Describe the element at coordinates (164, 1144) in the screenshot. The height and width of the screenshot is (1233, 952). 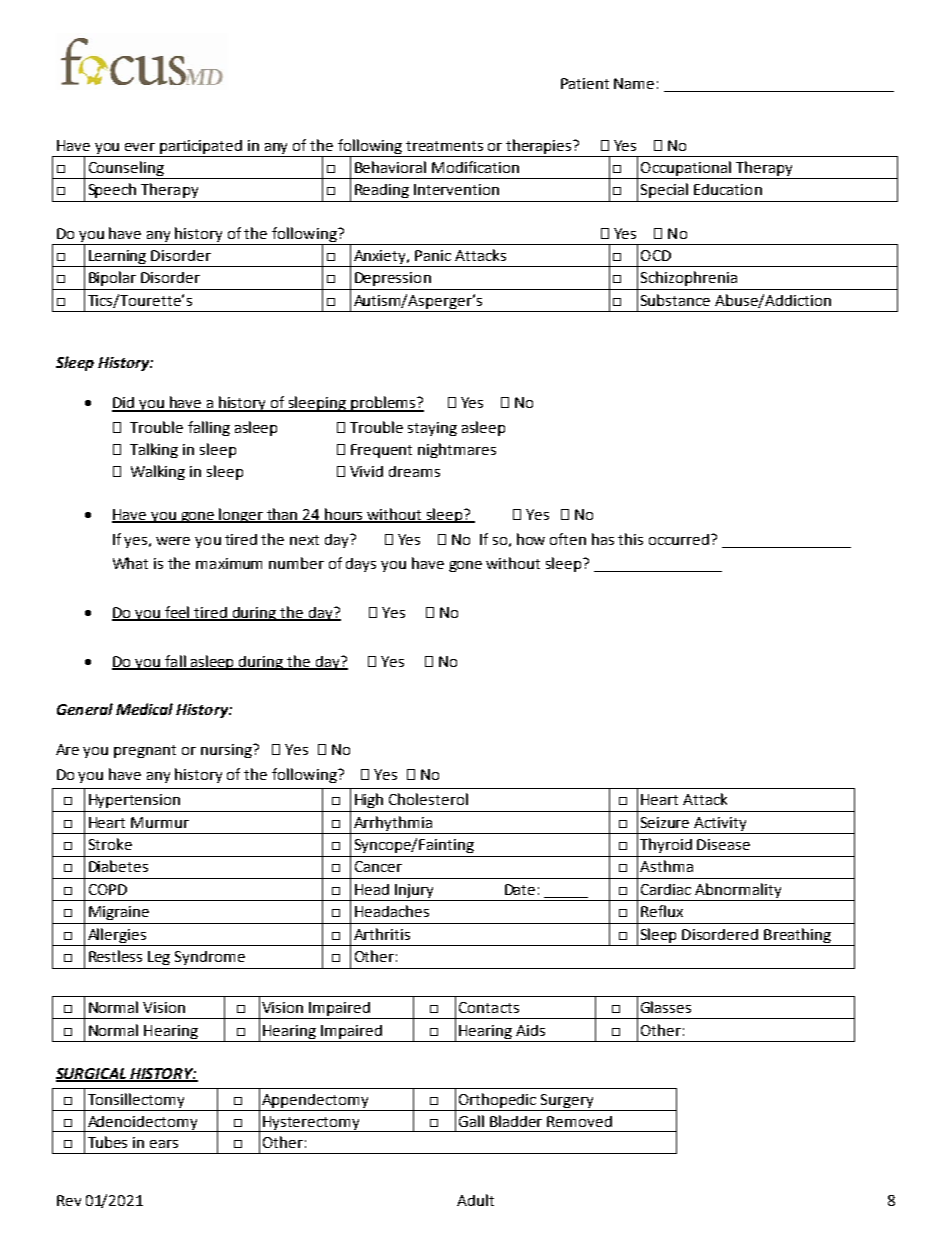
I see `ears` at that location.
